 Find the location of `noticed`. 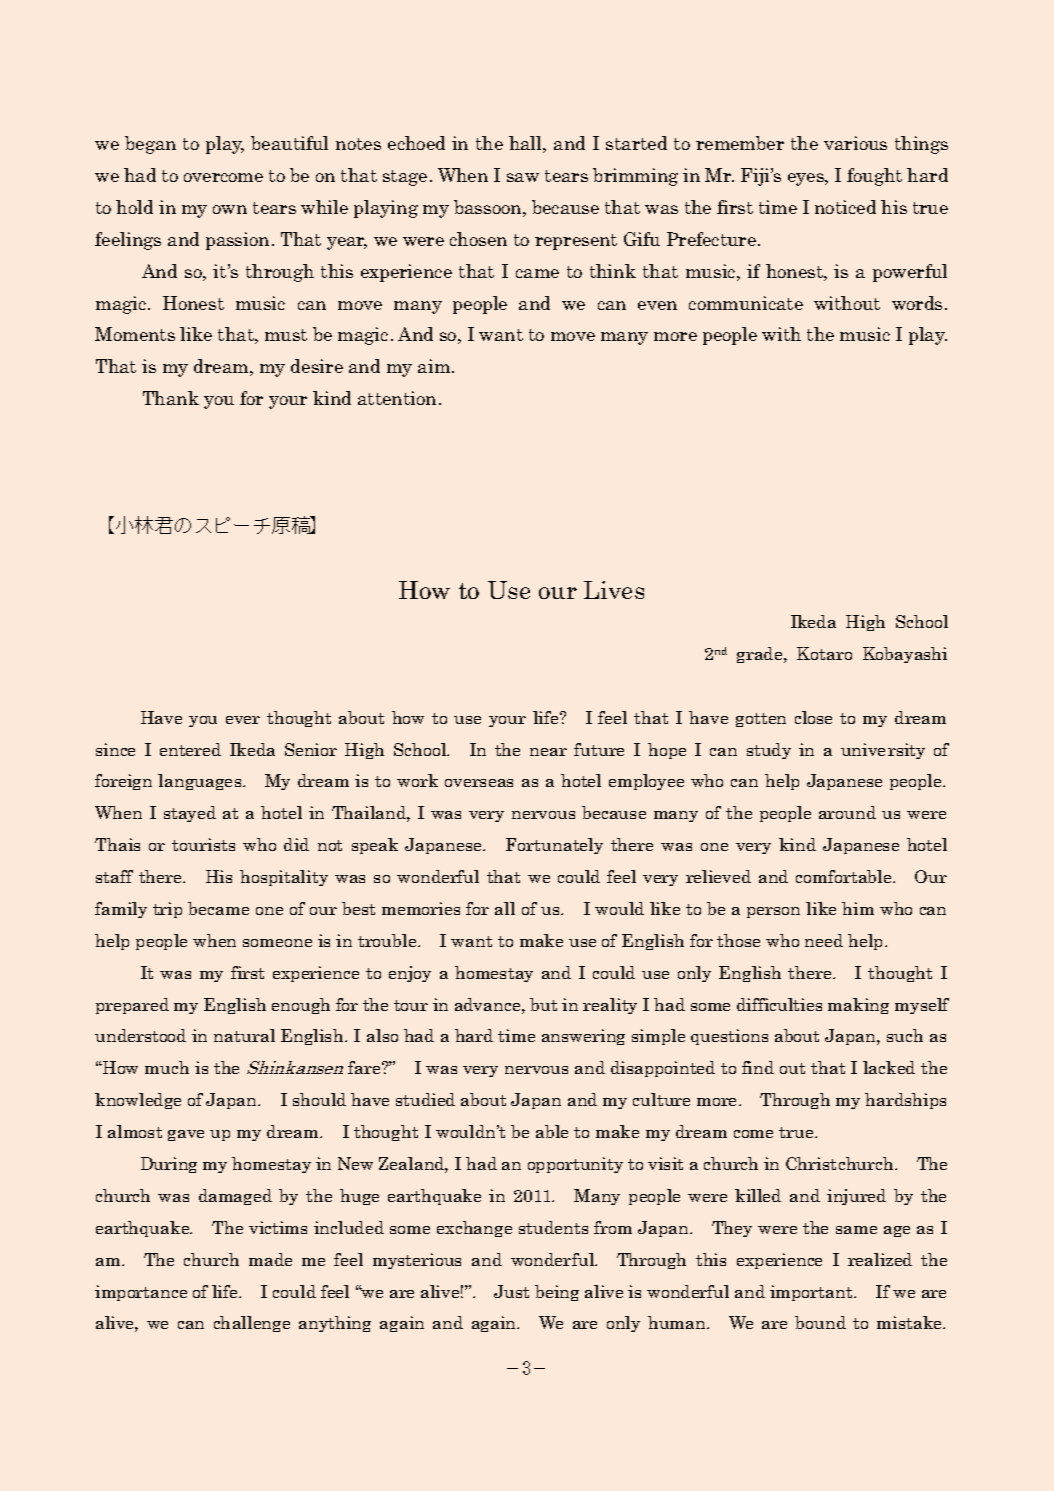

noticed is located at coordinates (845, 207).
